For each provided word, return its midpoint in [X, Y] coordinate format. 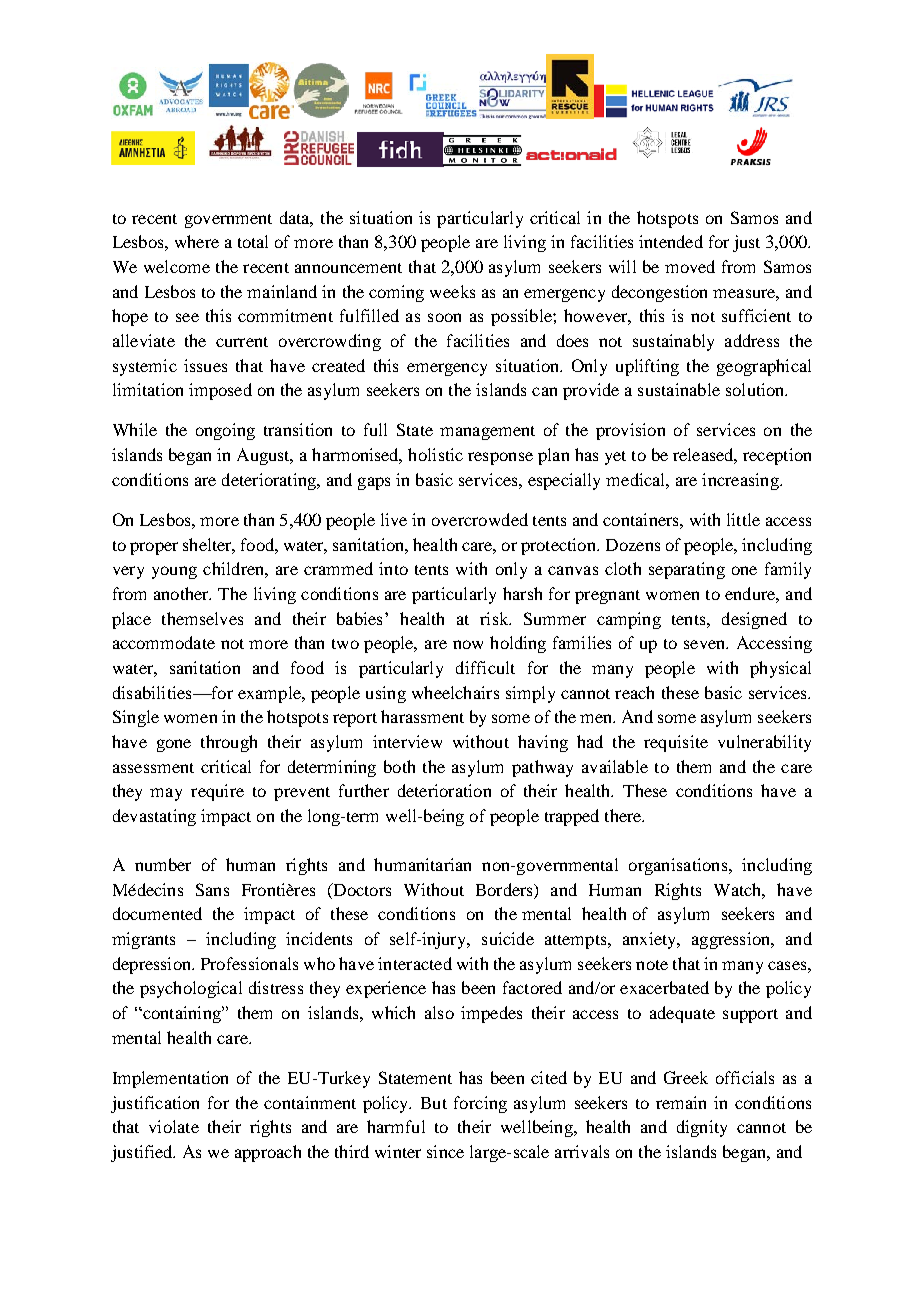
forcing [480, 1104]
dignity [702, 1128]
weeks [452, 291]
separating [687, 570]
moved [690, 266]
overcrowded [480, 519]
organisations [679, 866]
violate [174, 1126]
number [163, 864]
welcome [177, 266]
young [174, 572]
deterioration [444, 790]
